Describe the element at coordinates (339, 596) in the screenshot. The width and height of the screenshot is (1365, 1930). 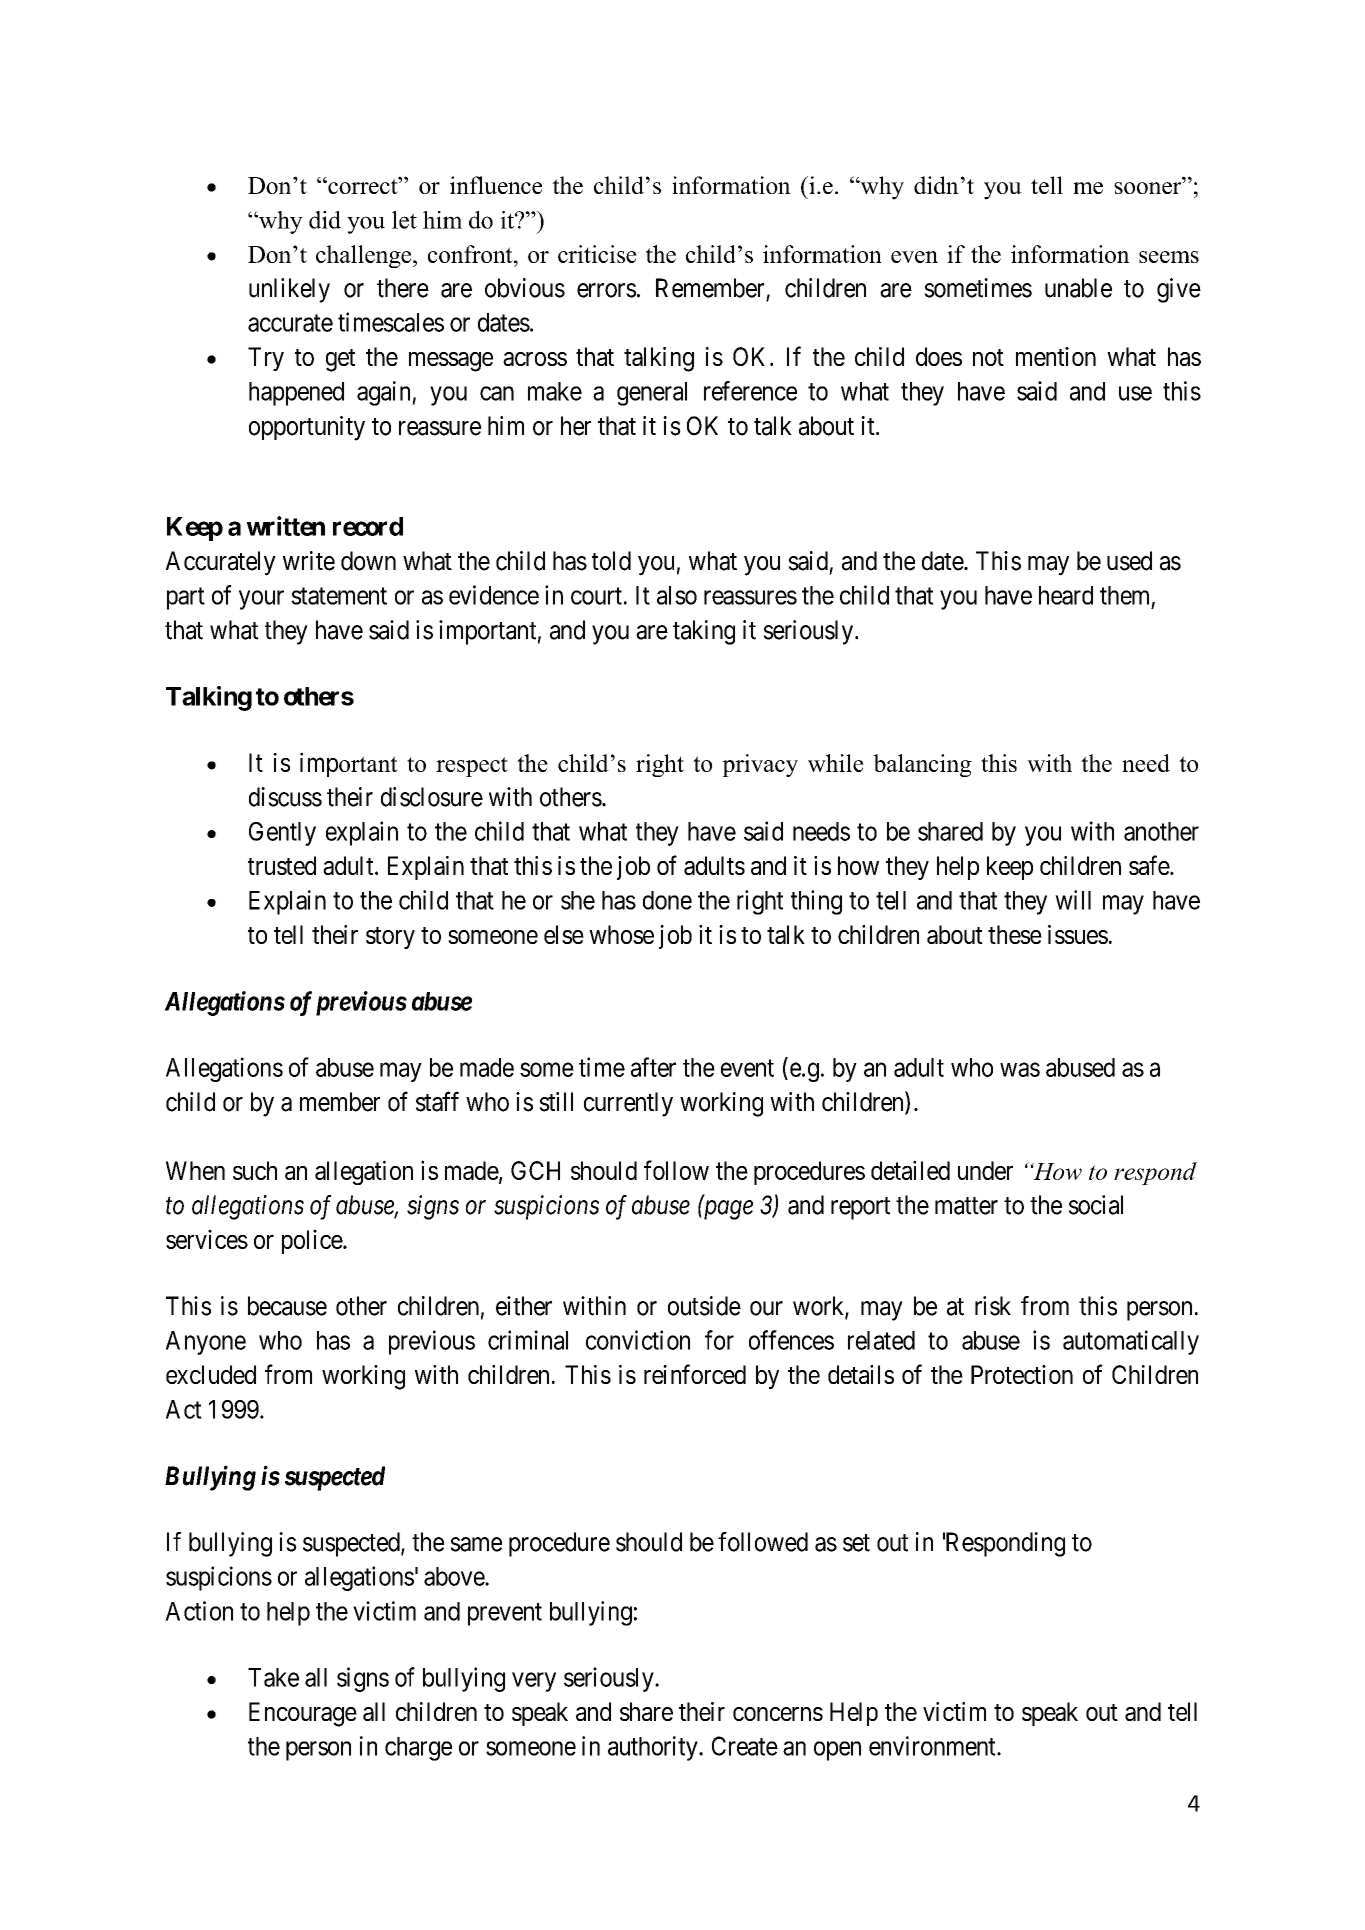
I see `statement` at that location.
